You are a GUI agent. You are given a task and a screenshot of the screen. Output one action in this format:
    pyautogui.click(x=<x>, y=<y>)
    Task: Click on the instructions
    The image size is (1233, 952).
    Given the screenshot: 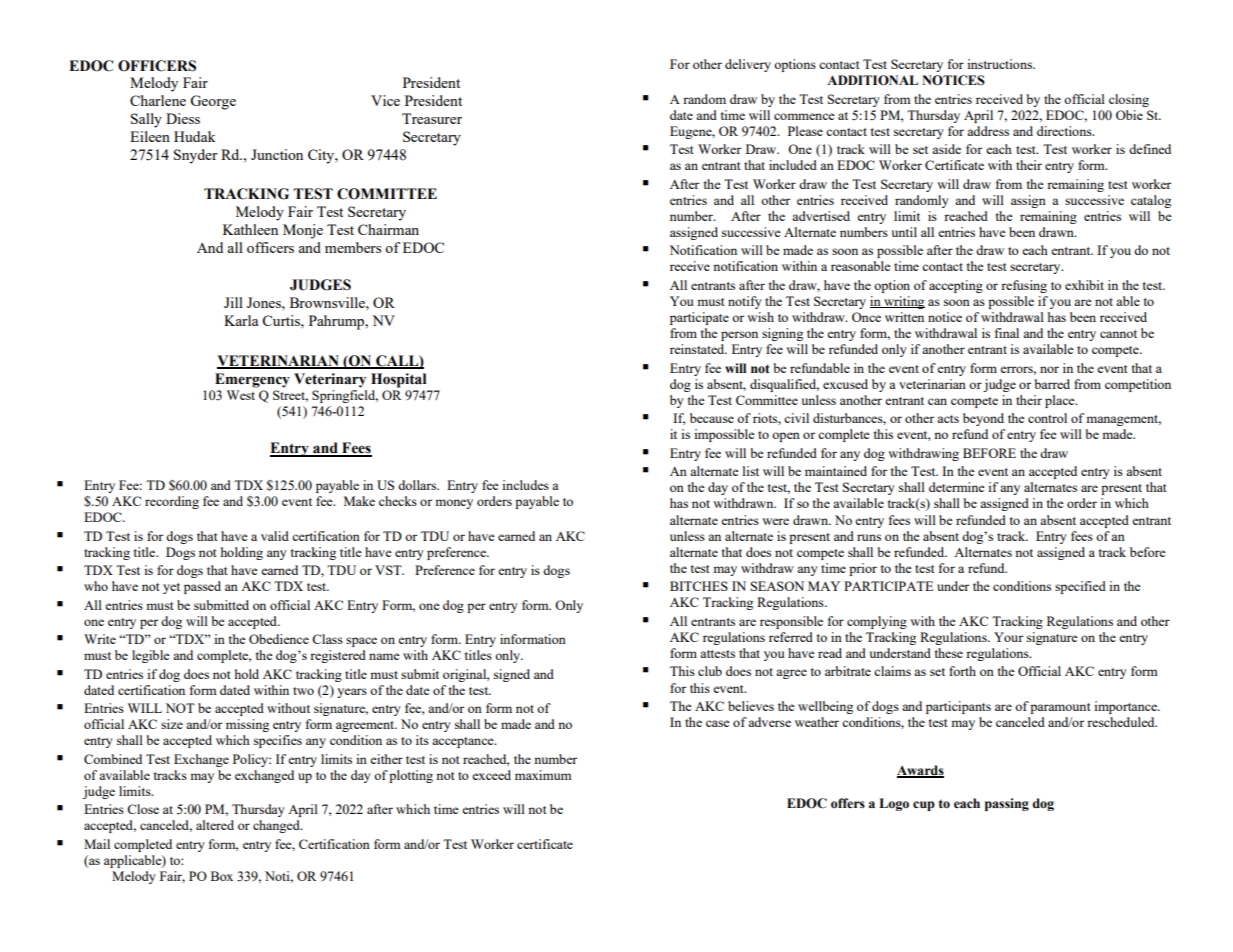 What is the action you would take?
    pyautogui.click(x=1001, y=64)
